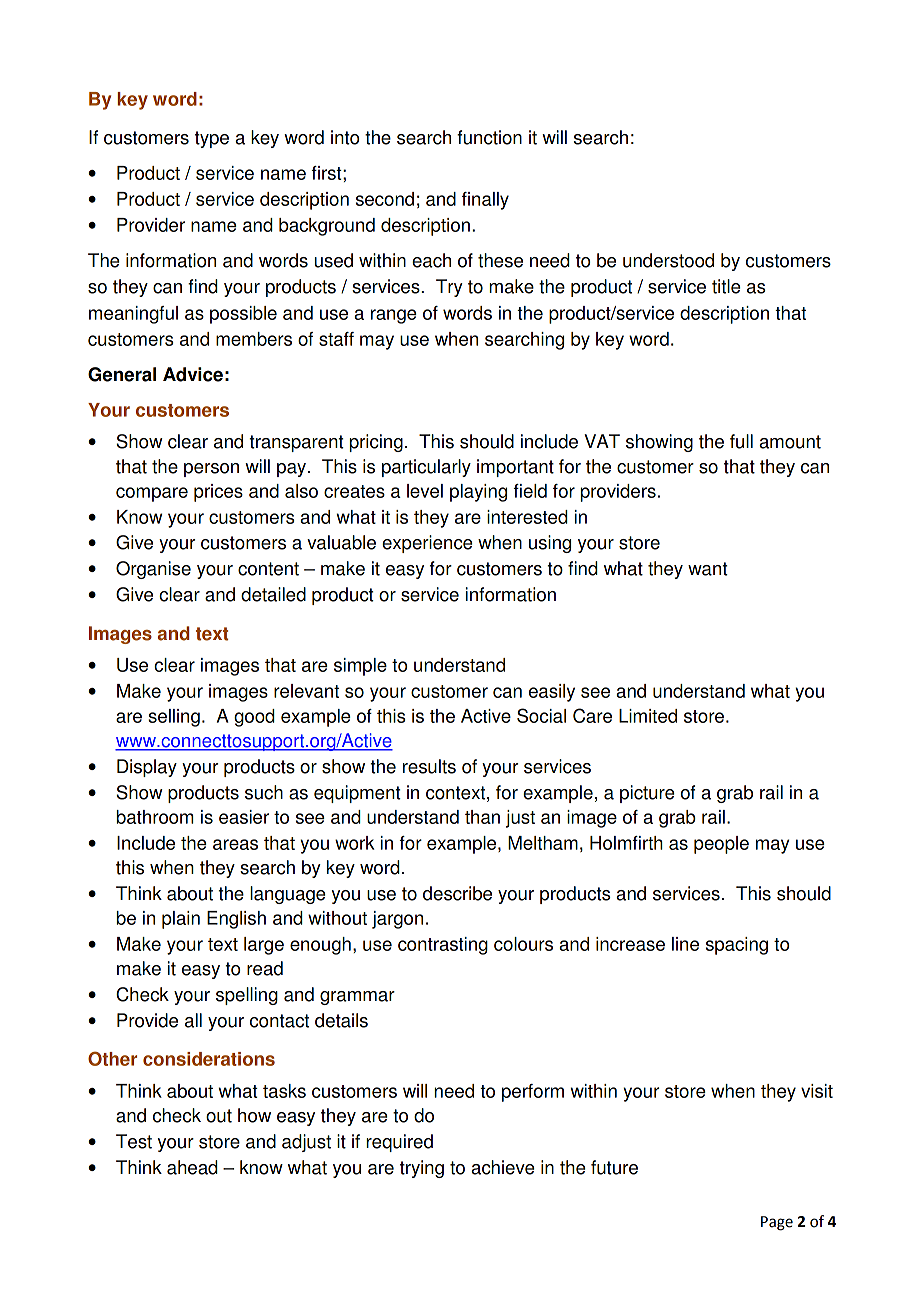  Describe the element at coordinates (192, 1167) in the document. I see `ahead` at that location.
